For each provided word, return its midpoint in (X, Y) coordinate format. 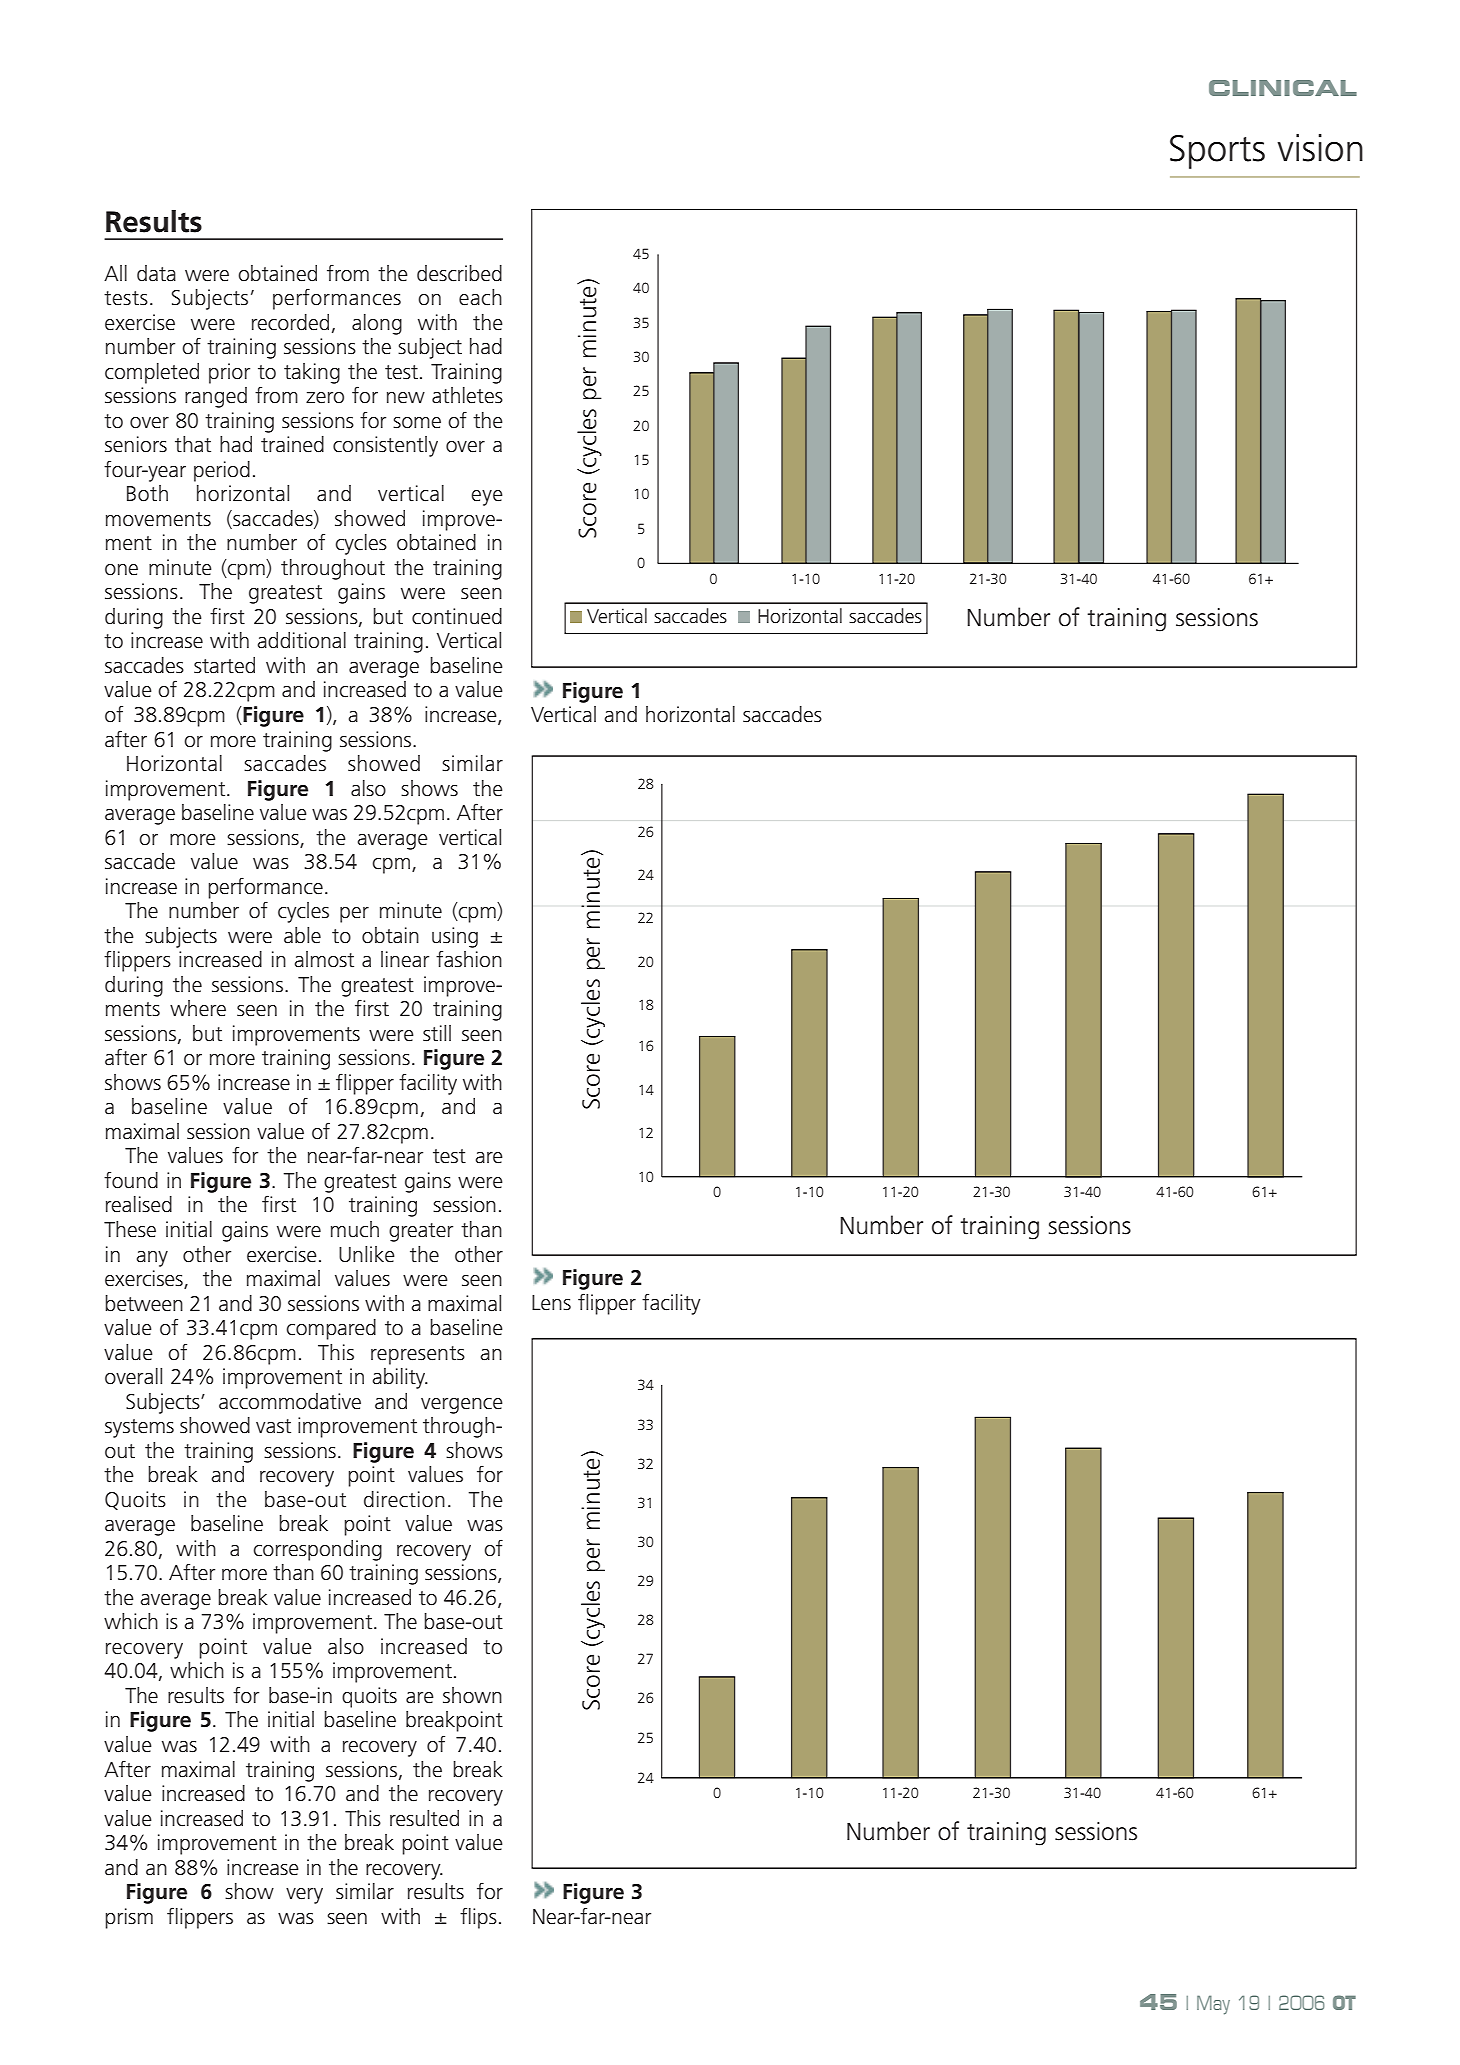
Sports (1217, 152)
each (480, 297)
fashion (469, 959)
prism (129, 1918)
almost (324, 959)
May (1213, 2005)
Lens (551, 1303)
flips (478, 1918)
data (156, 273)
